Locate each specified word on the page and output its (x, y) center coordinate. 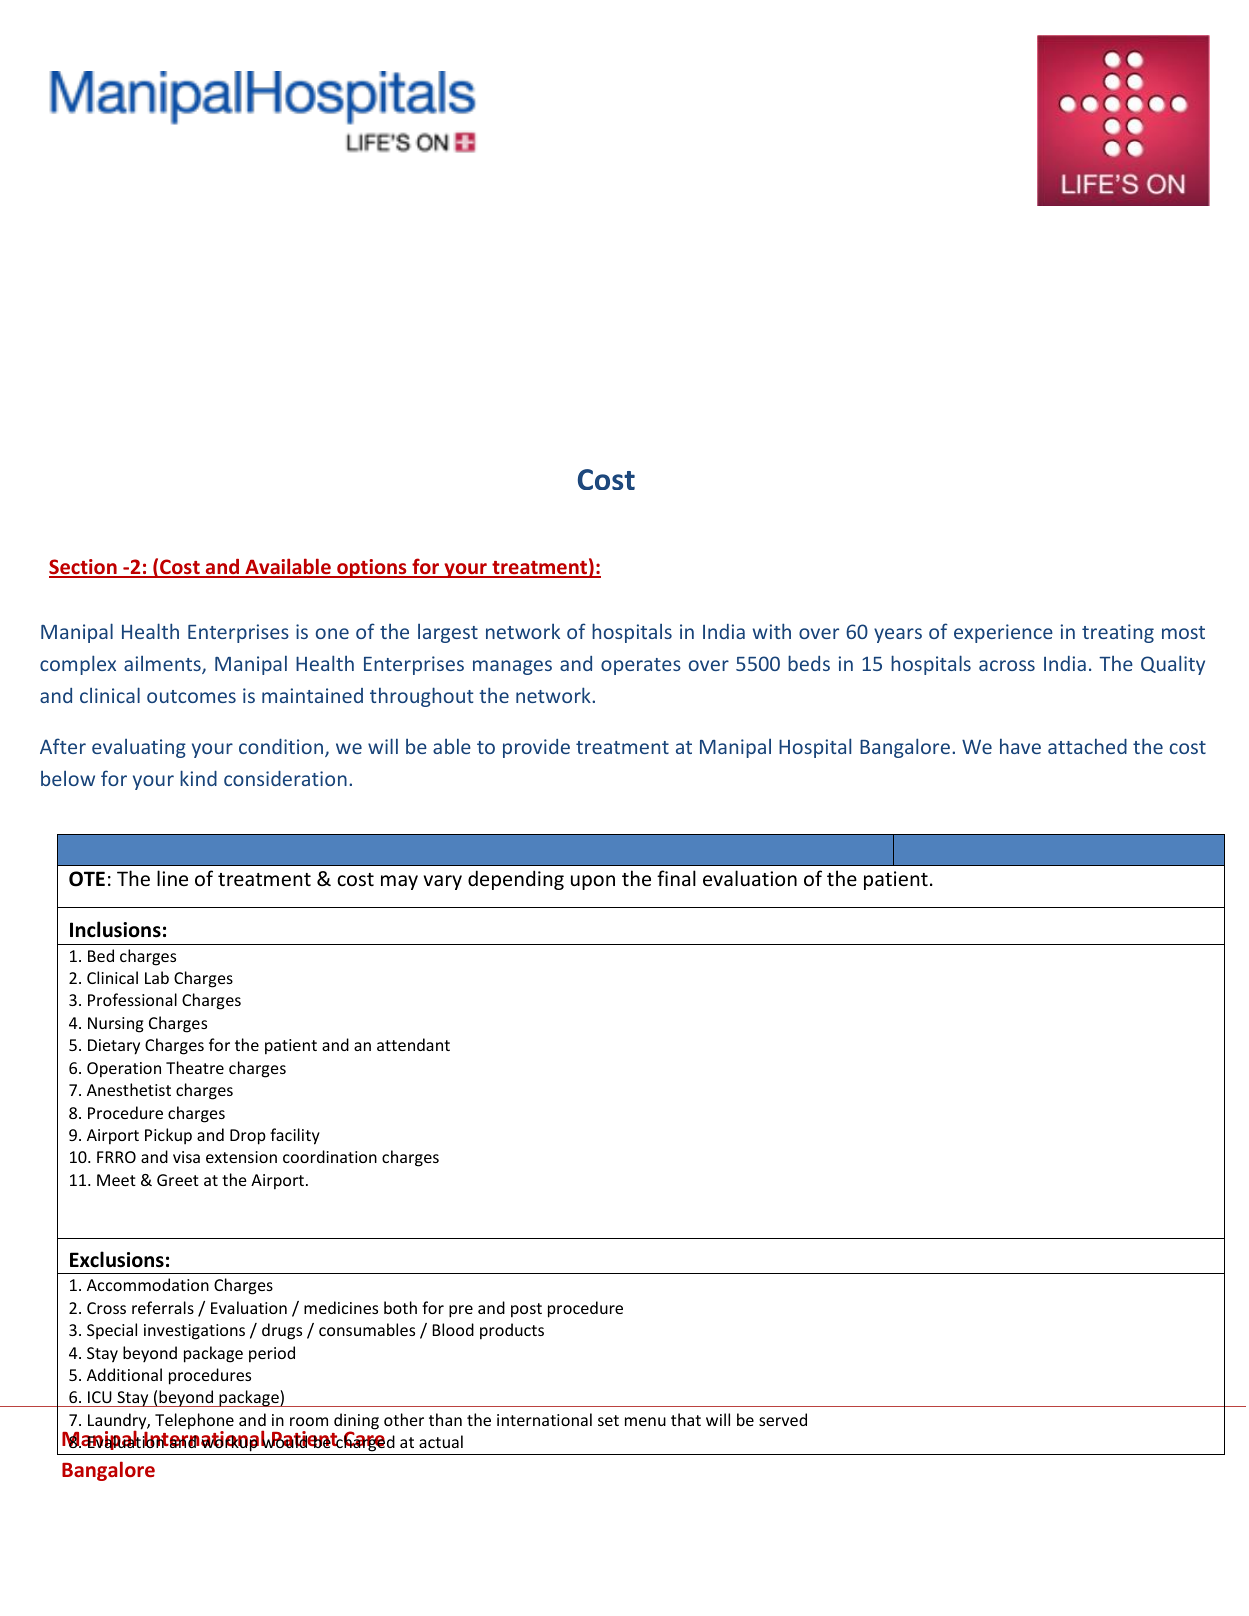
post (526, 1310)
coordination (330, 1156)
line (172, 878)
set (608, 1420)
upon (593, 882)
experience (1003, 633)
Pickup (168, 1136)
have (1020, 746)
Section (84, 568)
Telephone (194, 1422)
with (772, 631)
